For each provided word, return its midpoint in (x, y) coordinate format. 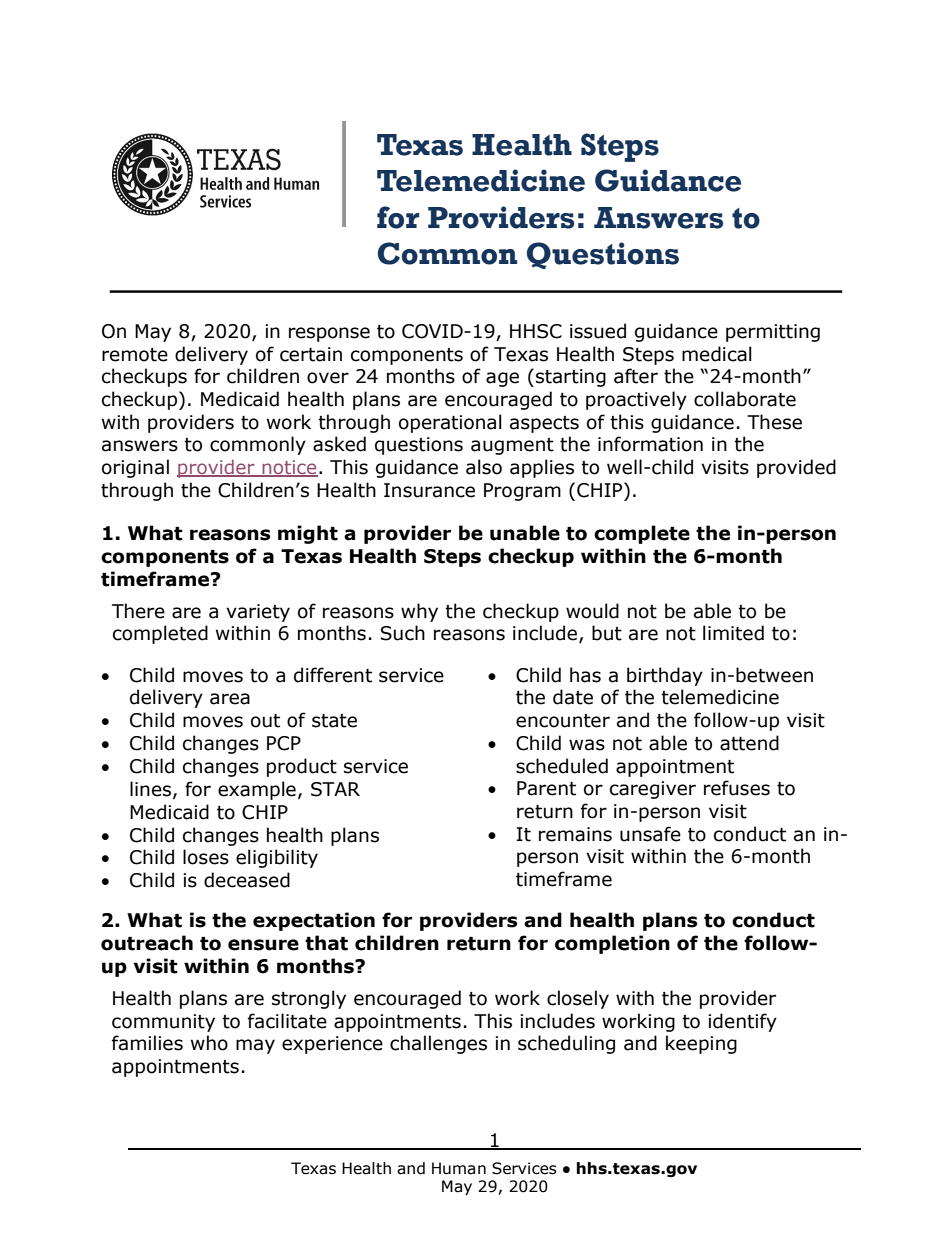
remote (135, 355)
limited (733, 633)
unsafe (650, 834)
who (209, 1043)
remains (575, 834)
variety (258, 613)
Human (459, 1168)
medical (717, 354)
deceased (247, 880)
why (419, 612)
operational (450, 423)
